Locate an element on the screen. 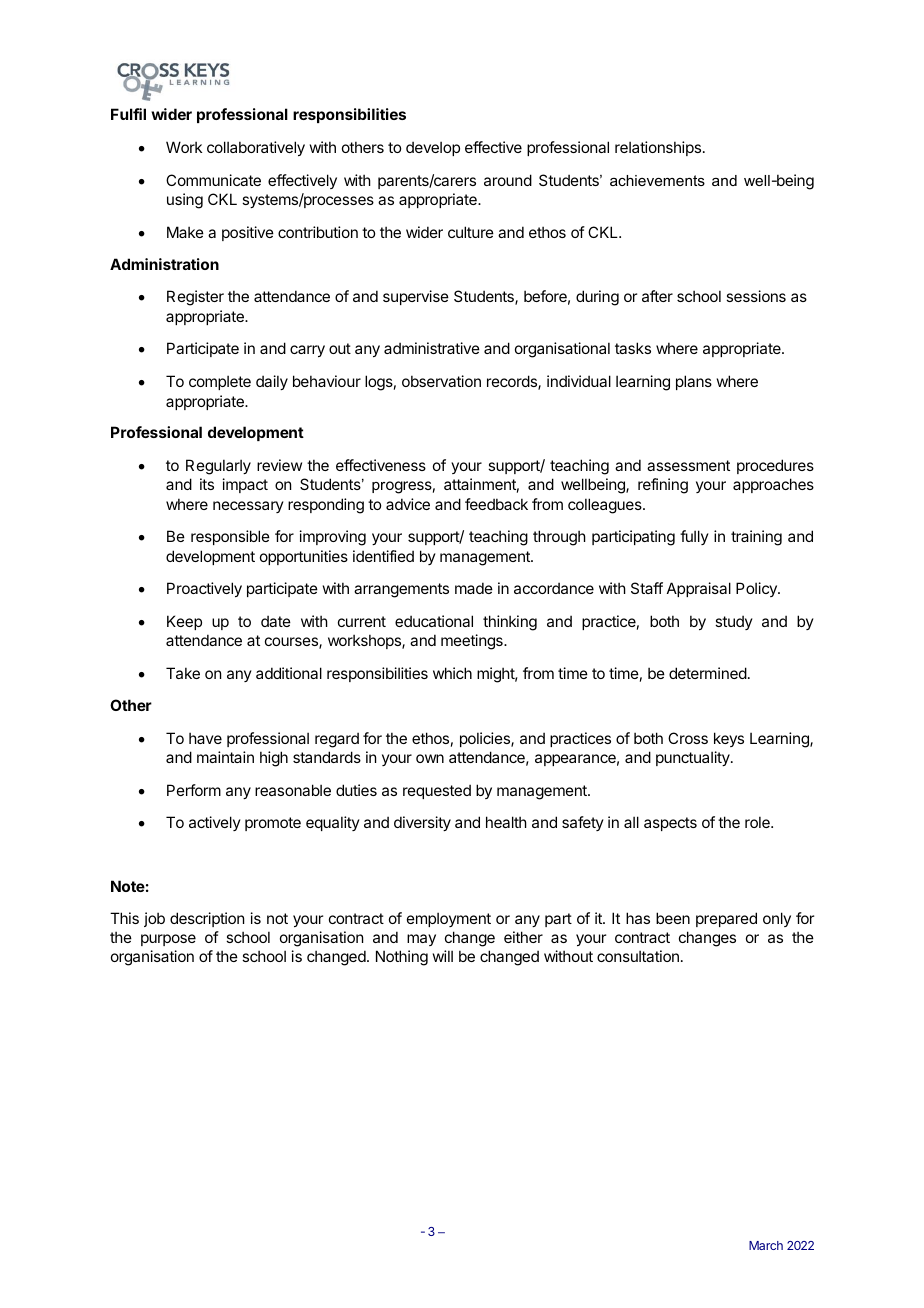  its is located at coordinates (207, 484).
